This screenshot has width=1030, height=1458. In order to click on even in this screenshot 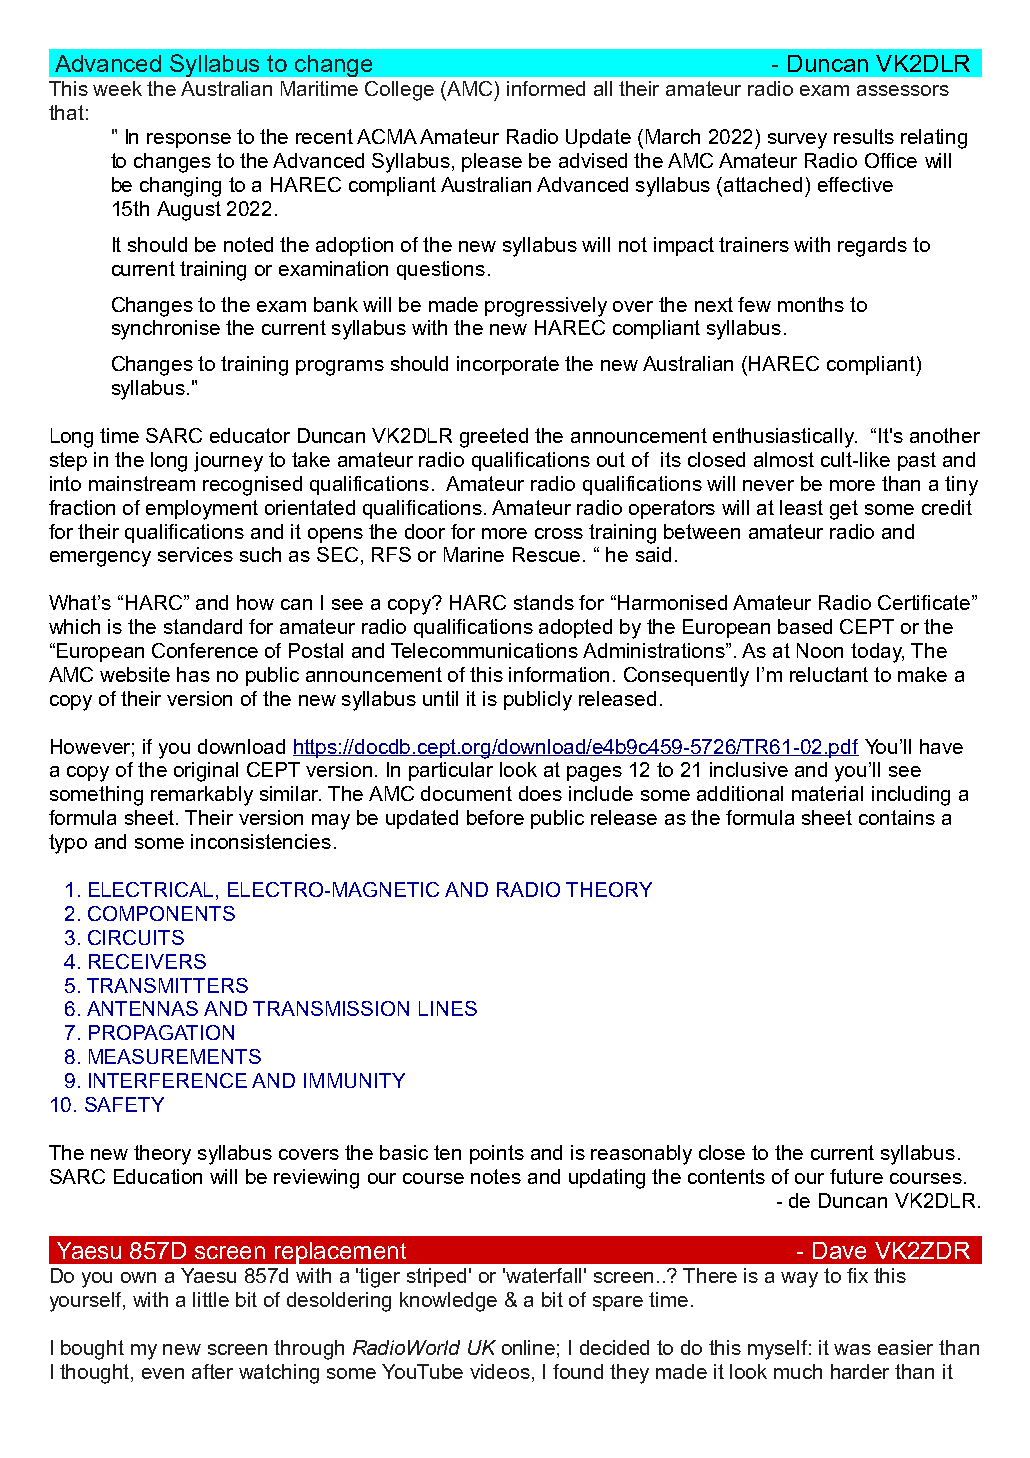, I will do `click(163, 1373)`.
